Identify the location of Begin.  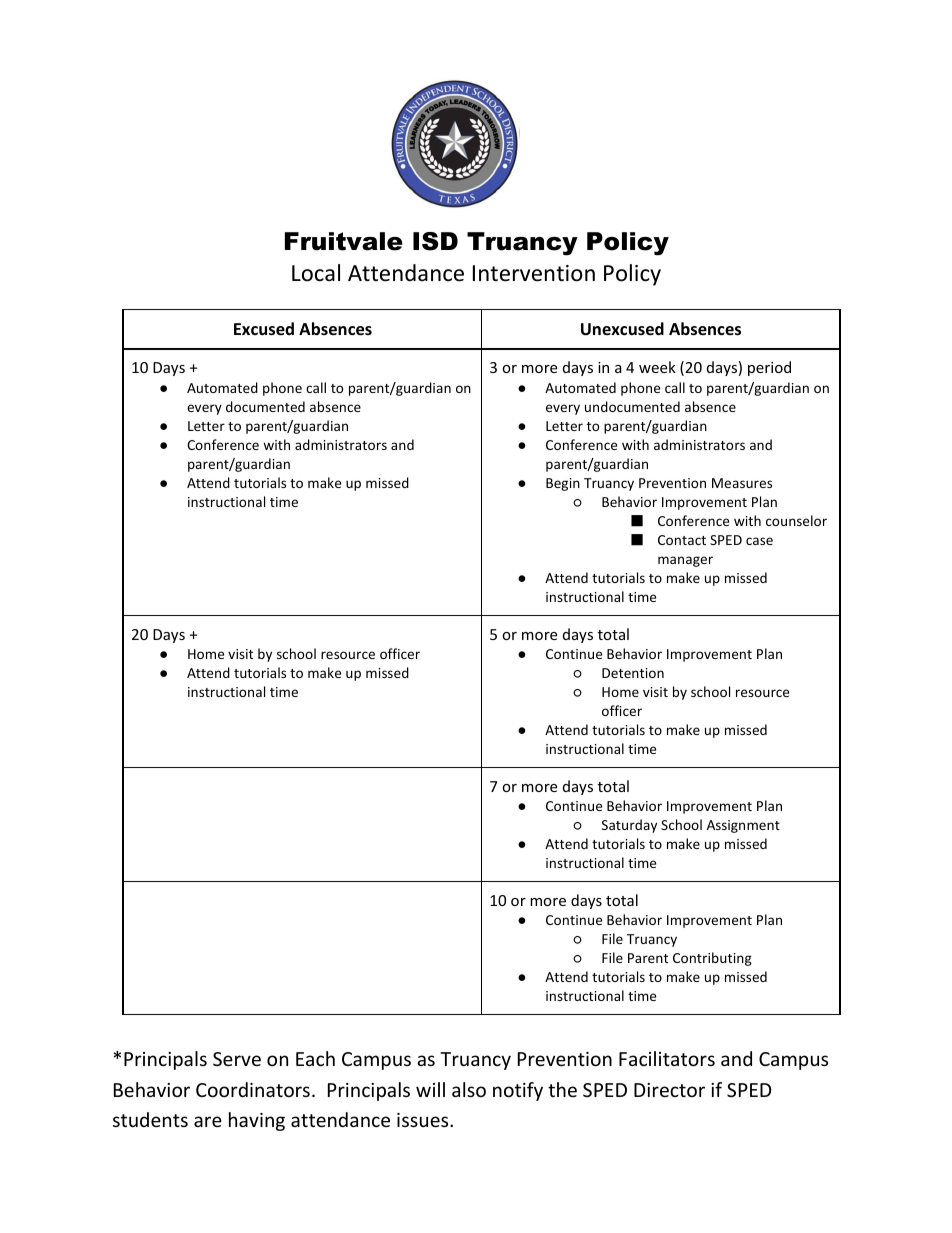
(563, 484).
